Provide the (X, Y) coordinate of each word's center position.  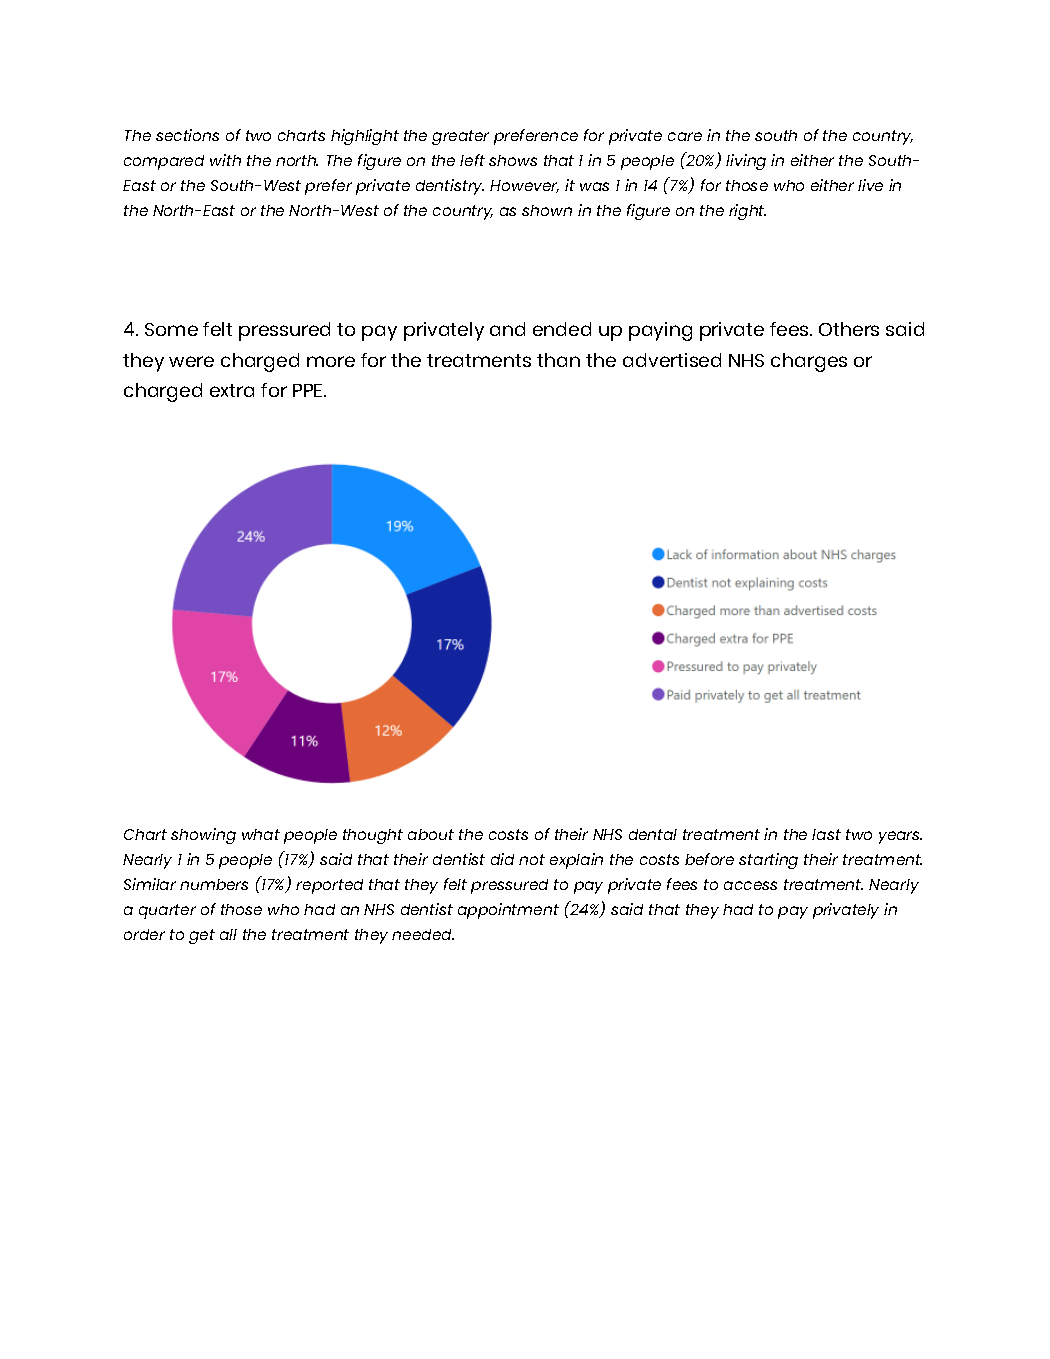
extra (232, 390)
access (750, 885)
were (191, 361)
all (228, 934)
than (558, 360)
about (431, 834)
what (261, 834)
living (746, 162)
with (225, 160)
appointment (508, 911)
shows (513, 160)
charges (809, 362)
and (507, 329)
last (826, 834)
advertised (672, 360)
